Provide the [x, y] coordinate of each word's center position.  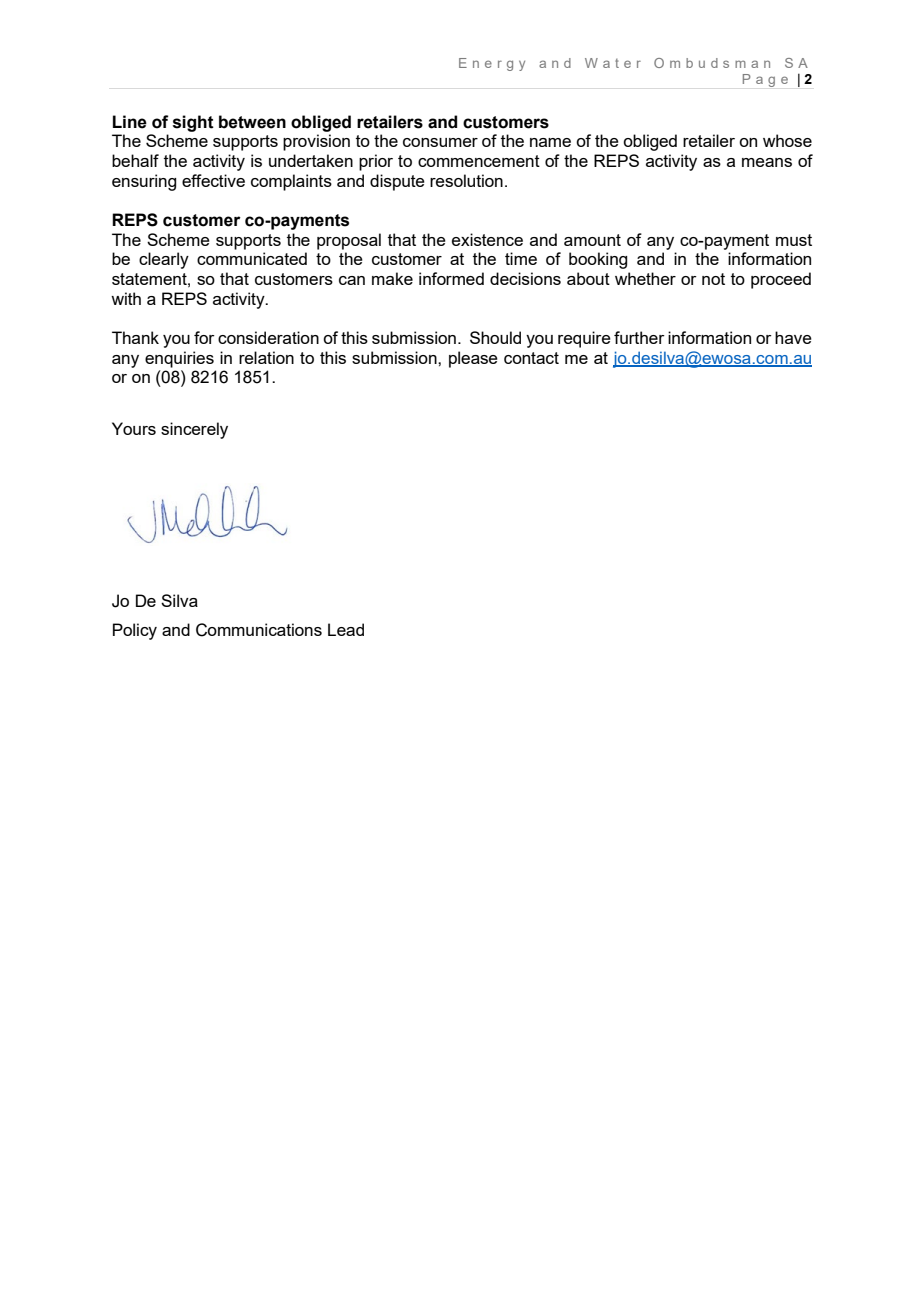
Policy [135, 631]
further [639, 337]
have [793, 337]
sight [193, 123]
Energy [492, 64]
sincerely [194, 430]
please [473, 359]
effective [213, 180]
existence [487, 239]
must [794, 240]
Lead [346, 629]
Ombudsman [712, 63]
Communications [259, 630]
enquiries [179, 359]
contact [531, 358]
